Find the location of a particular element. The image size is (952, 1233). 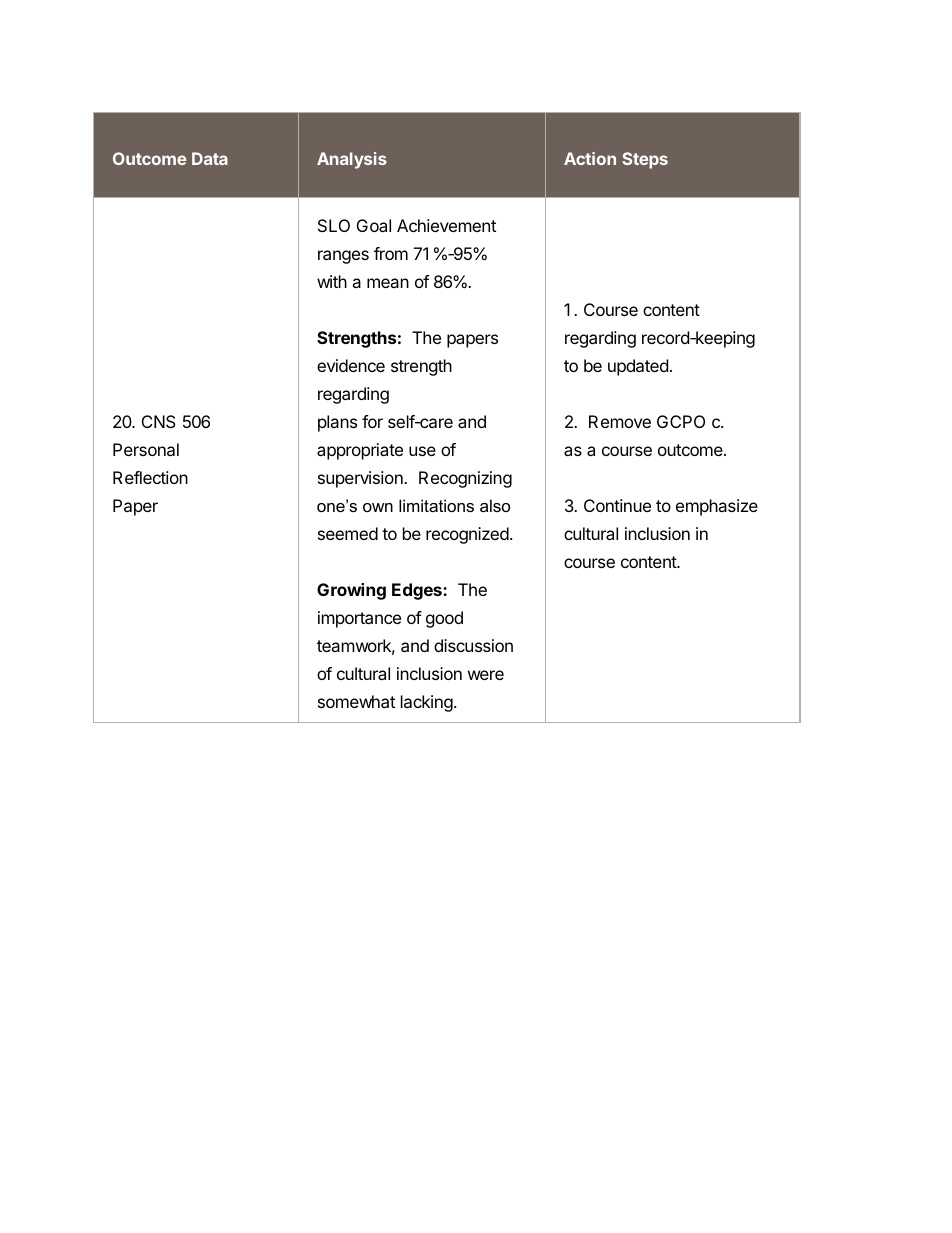

Steps is located at coordinates (645, 160).
